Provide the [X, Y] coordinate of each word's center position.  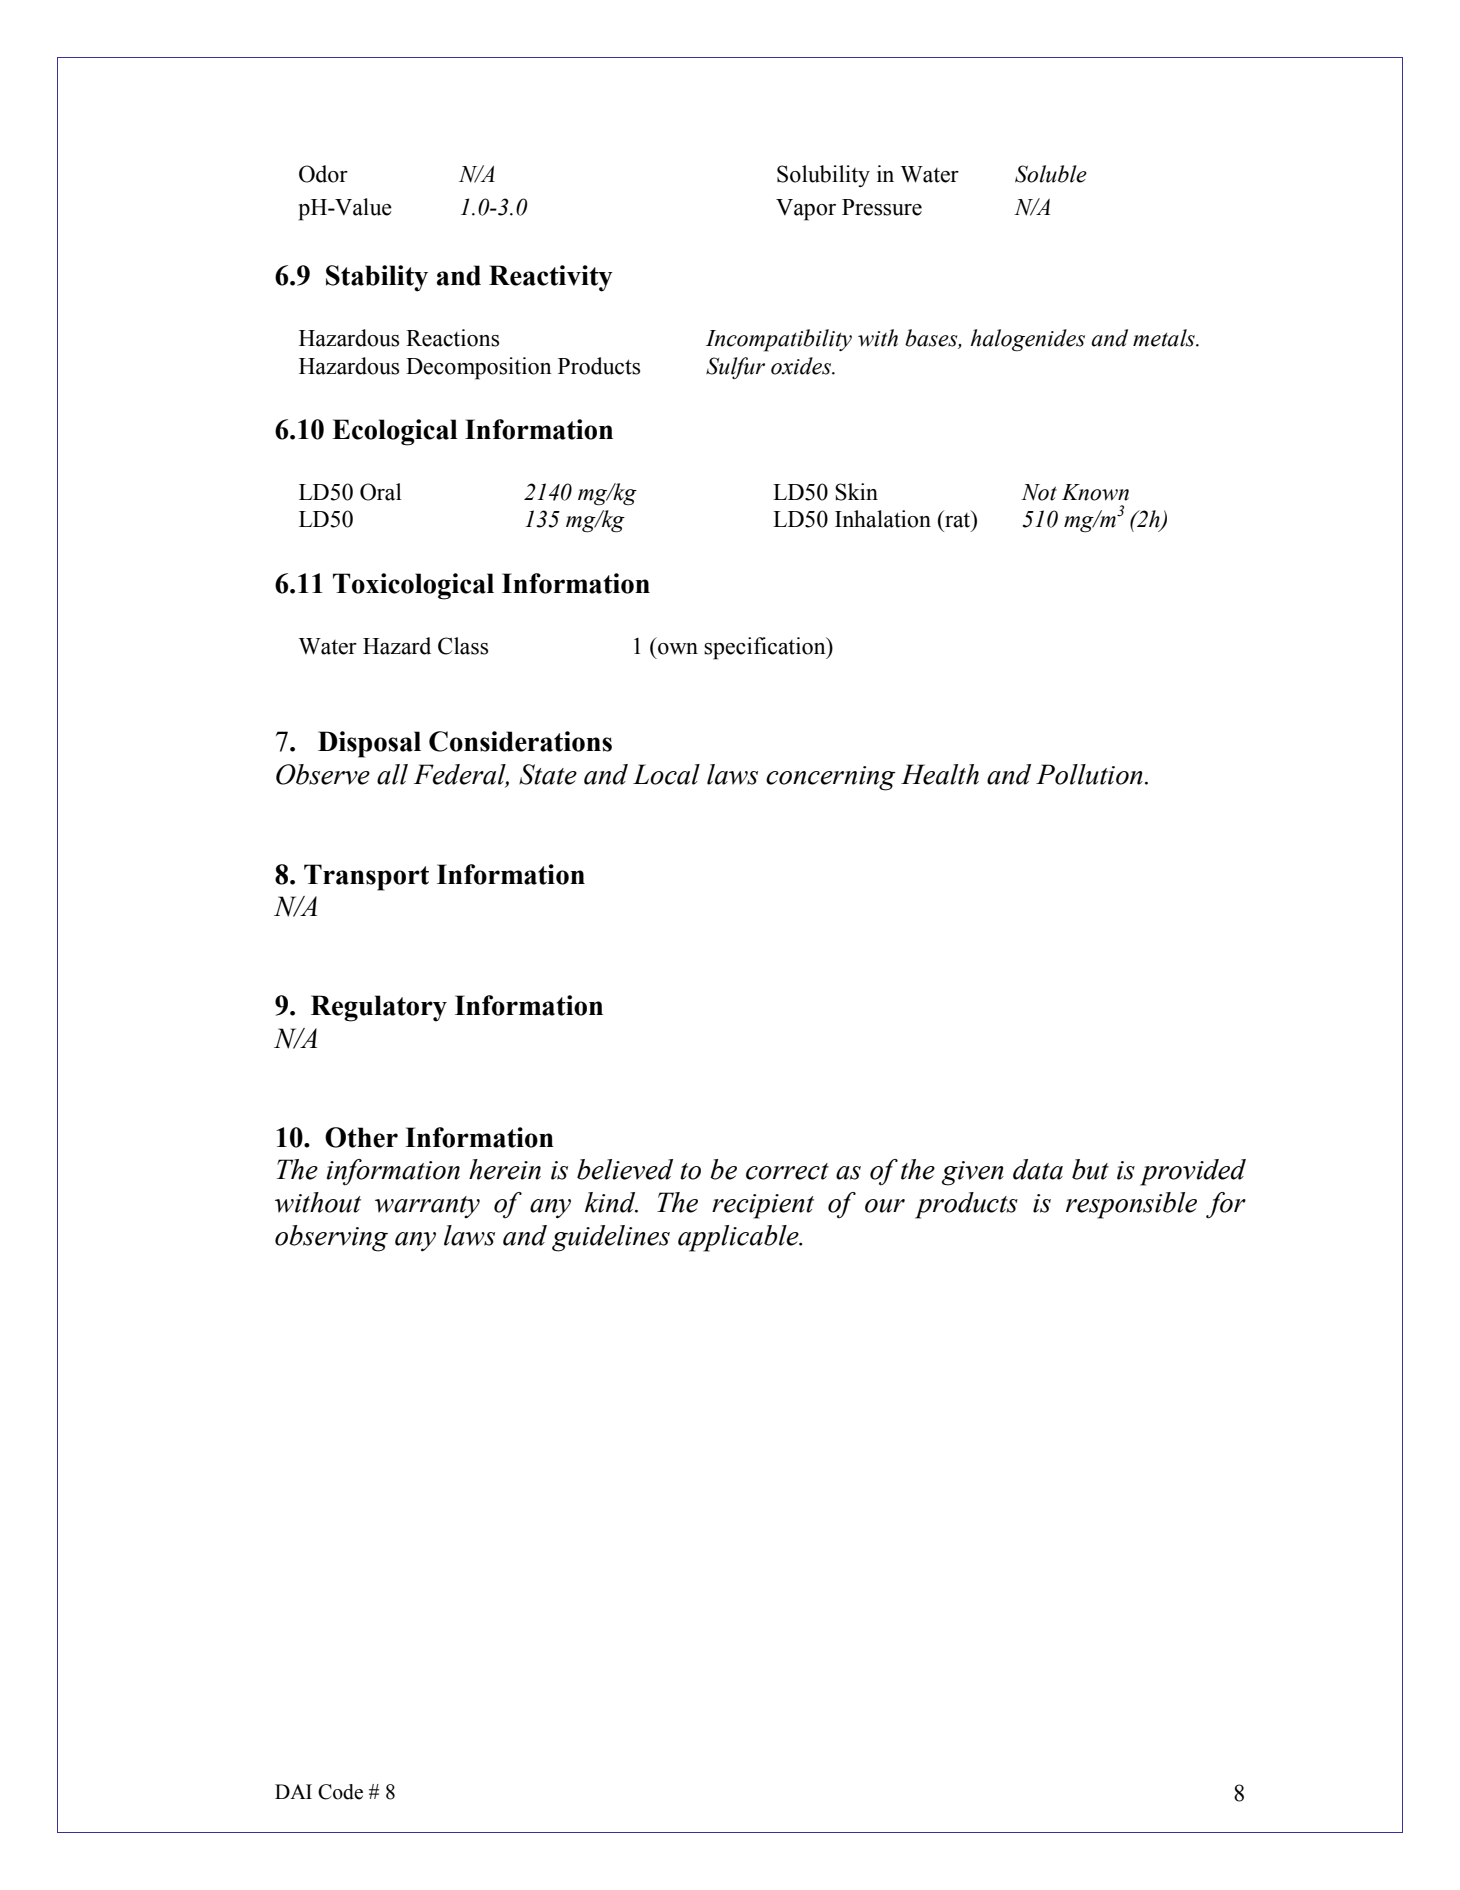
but [1090, 1169]
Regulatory [379, 1008]
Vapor [806, 210]
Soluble [1051, 174]
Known [1095, 492]
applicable [739, 1238]
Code [340, 1792]
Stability [377, 278]
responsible [1131, 1205]
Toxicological [413, 586]
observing [331, 1238]
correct [787, 1171]
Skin [856, 492]
